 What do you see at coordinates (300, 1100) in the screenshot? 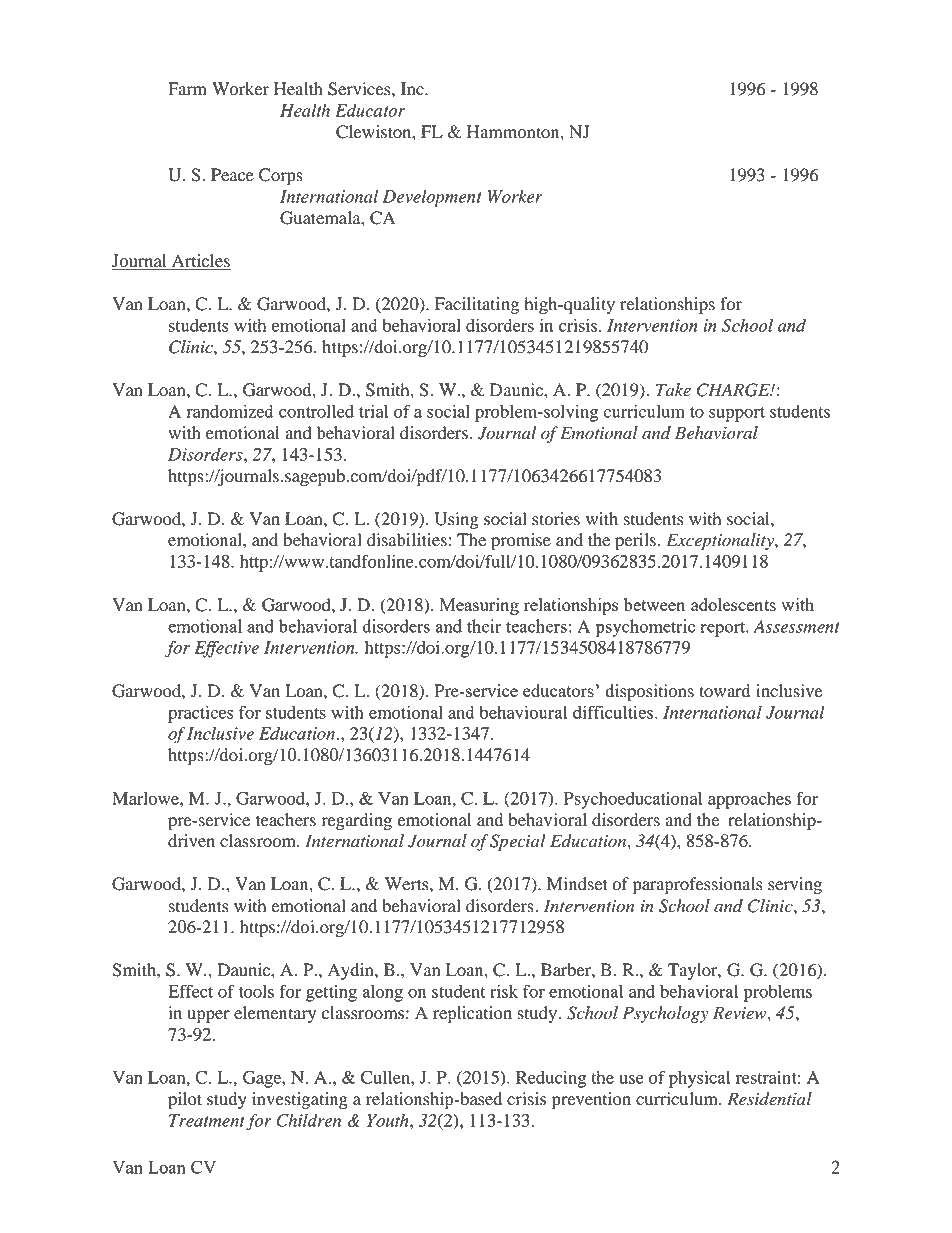
I see `investigating` at bounding box center [300, 1100].
